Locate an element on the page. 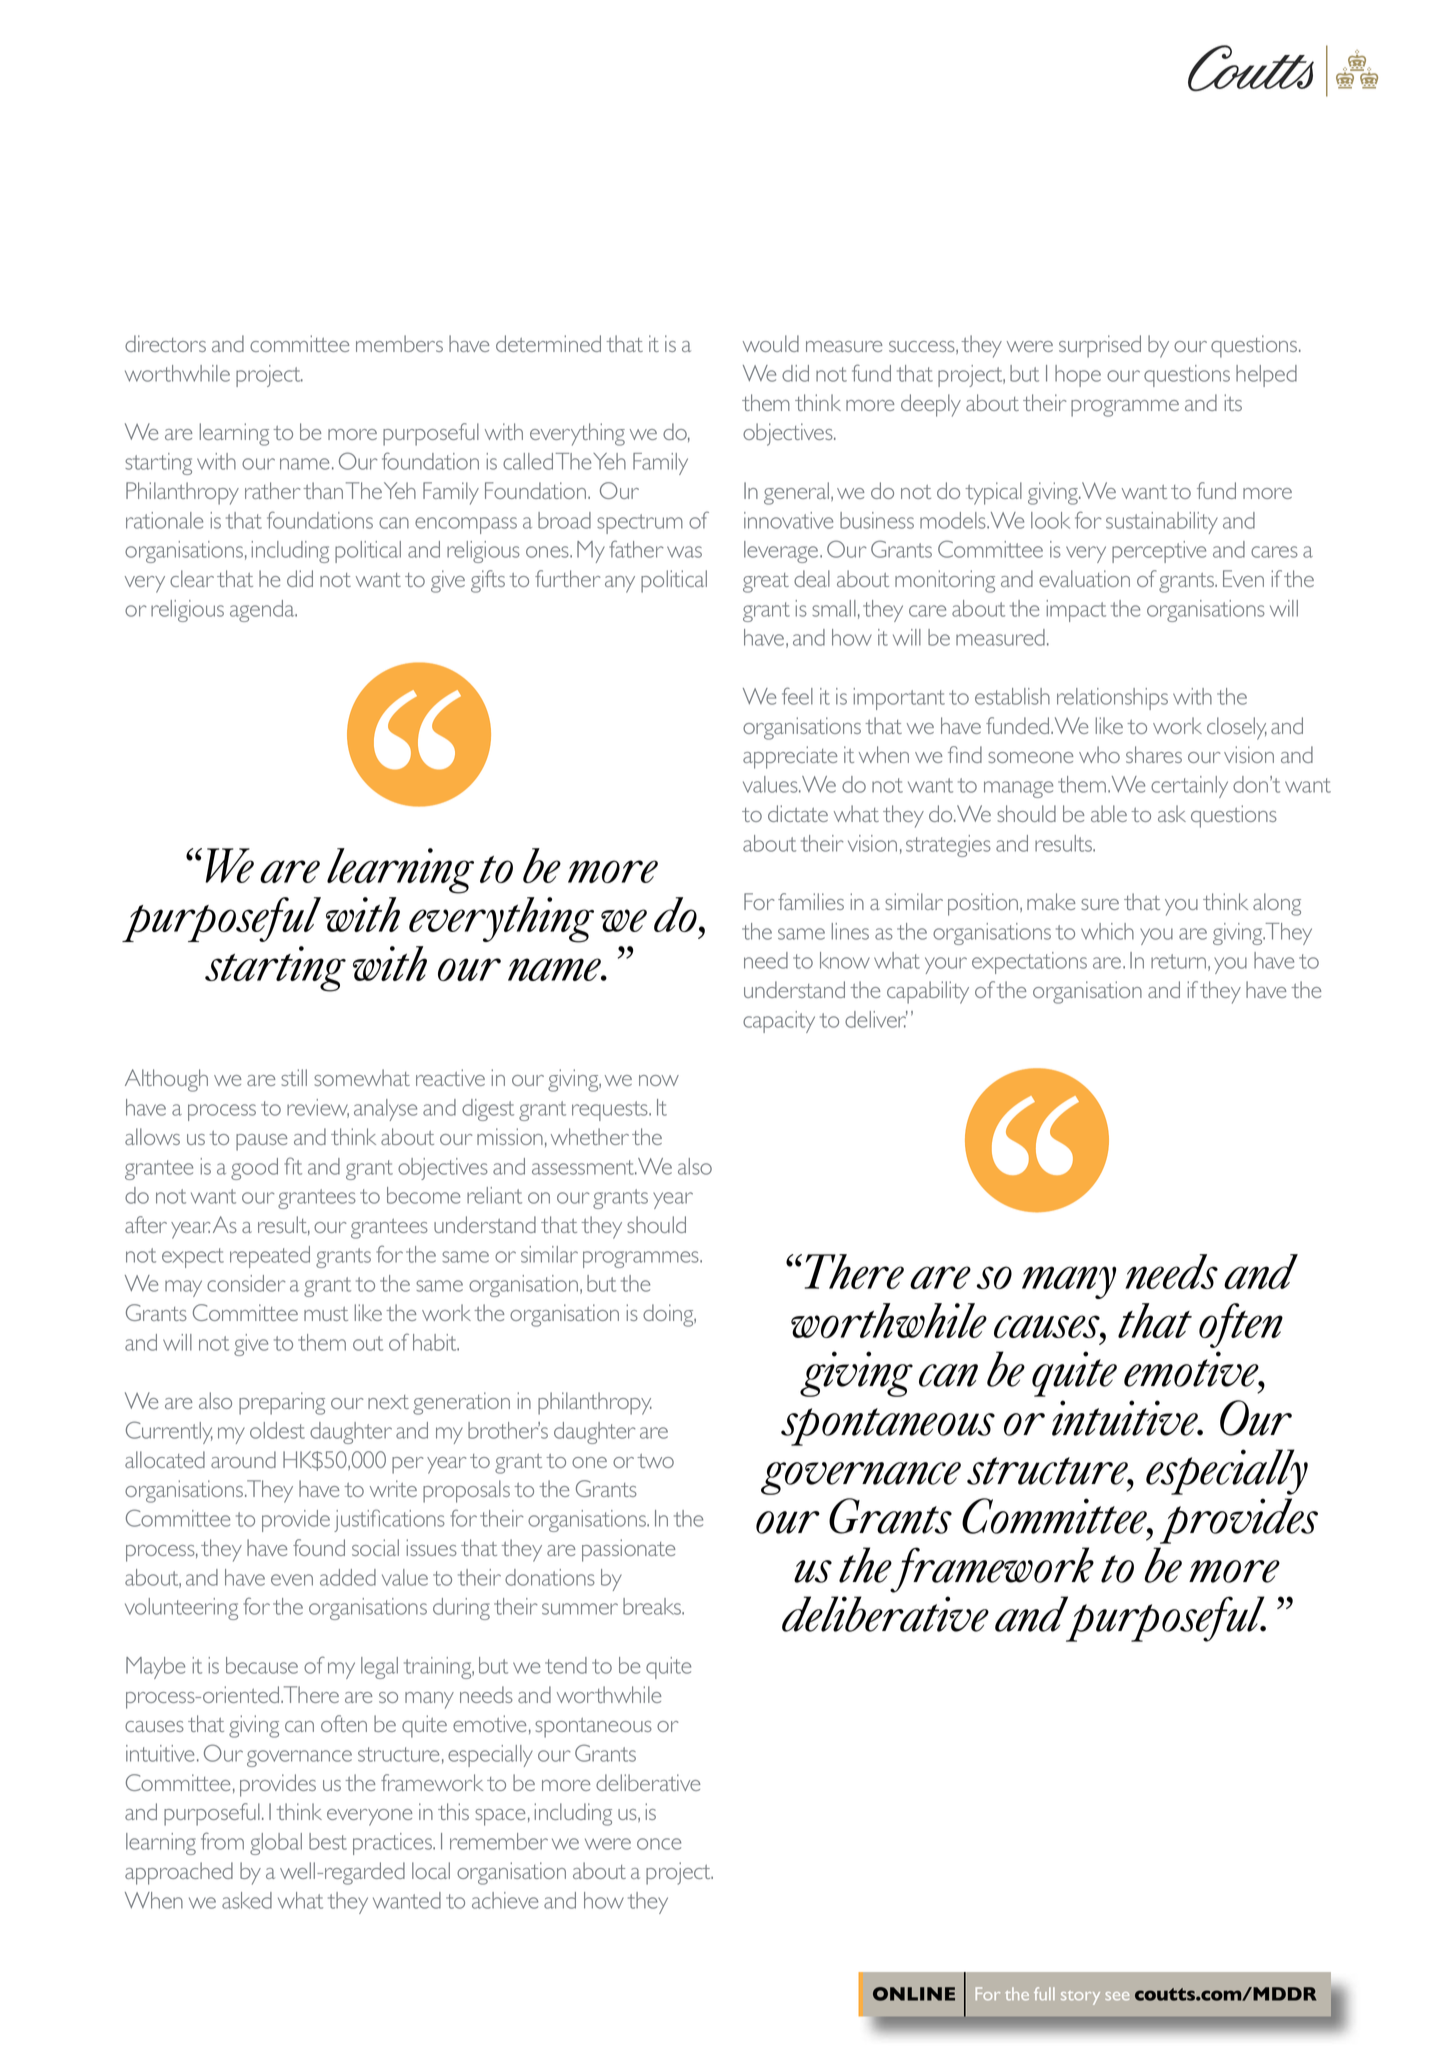 This page has height=2060, width=1456. see is located at coordinates (1117, 1996).
